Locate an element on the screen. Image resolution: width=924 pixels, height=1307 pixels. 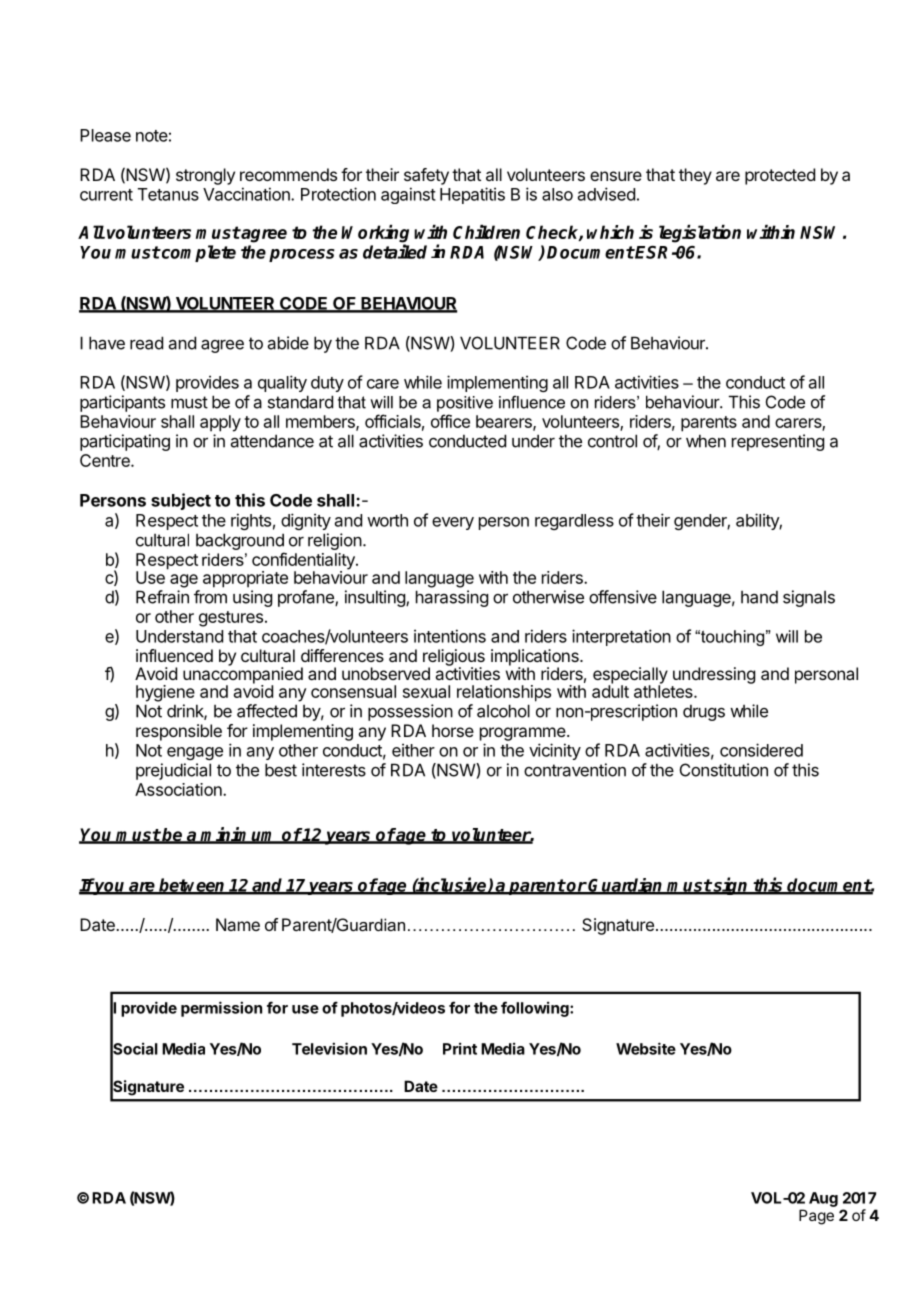
subject is located at coordinates (181, 501).
